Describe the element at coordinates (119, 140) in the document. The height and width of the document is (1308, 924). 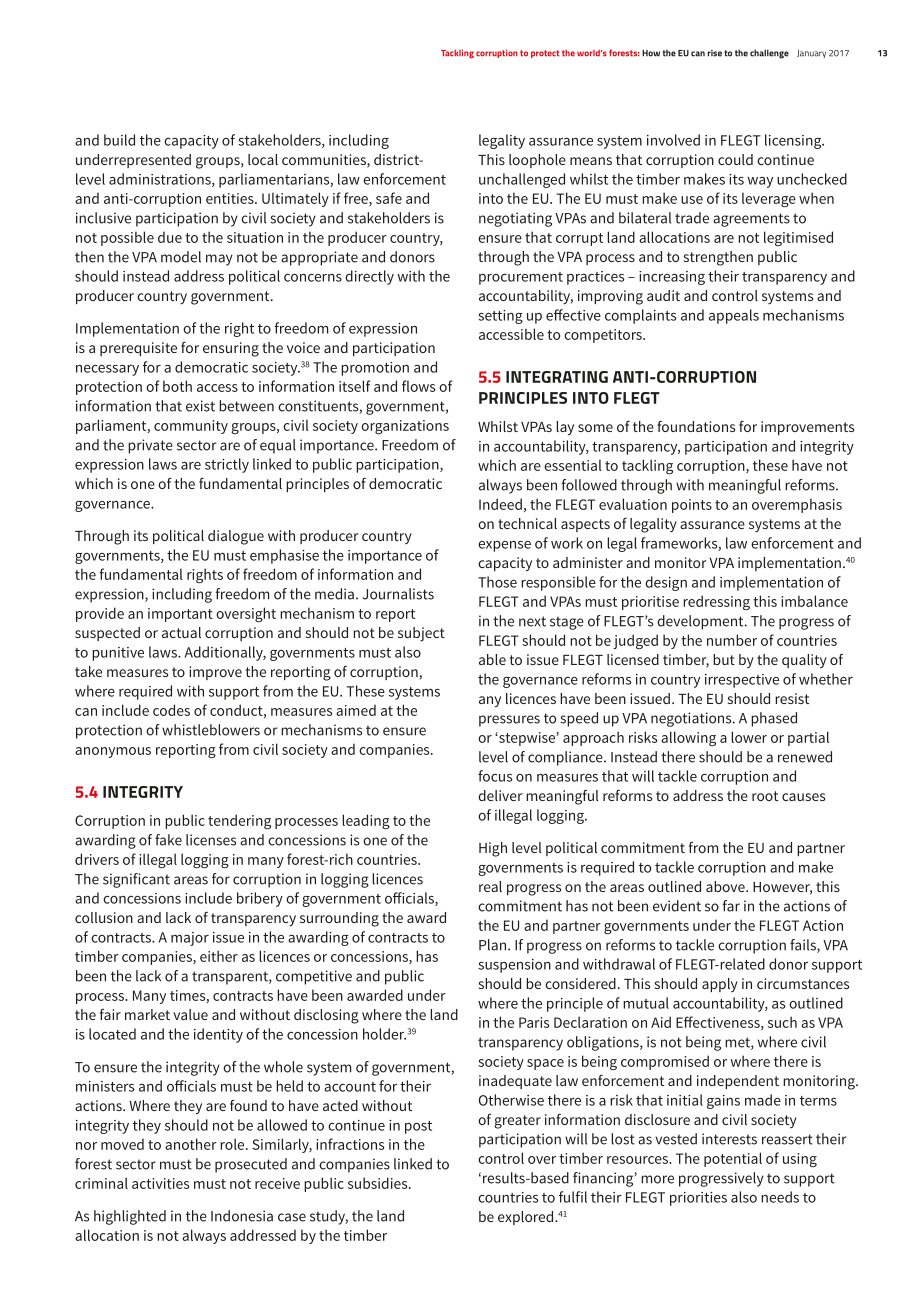
I see `build` at that location.
